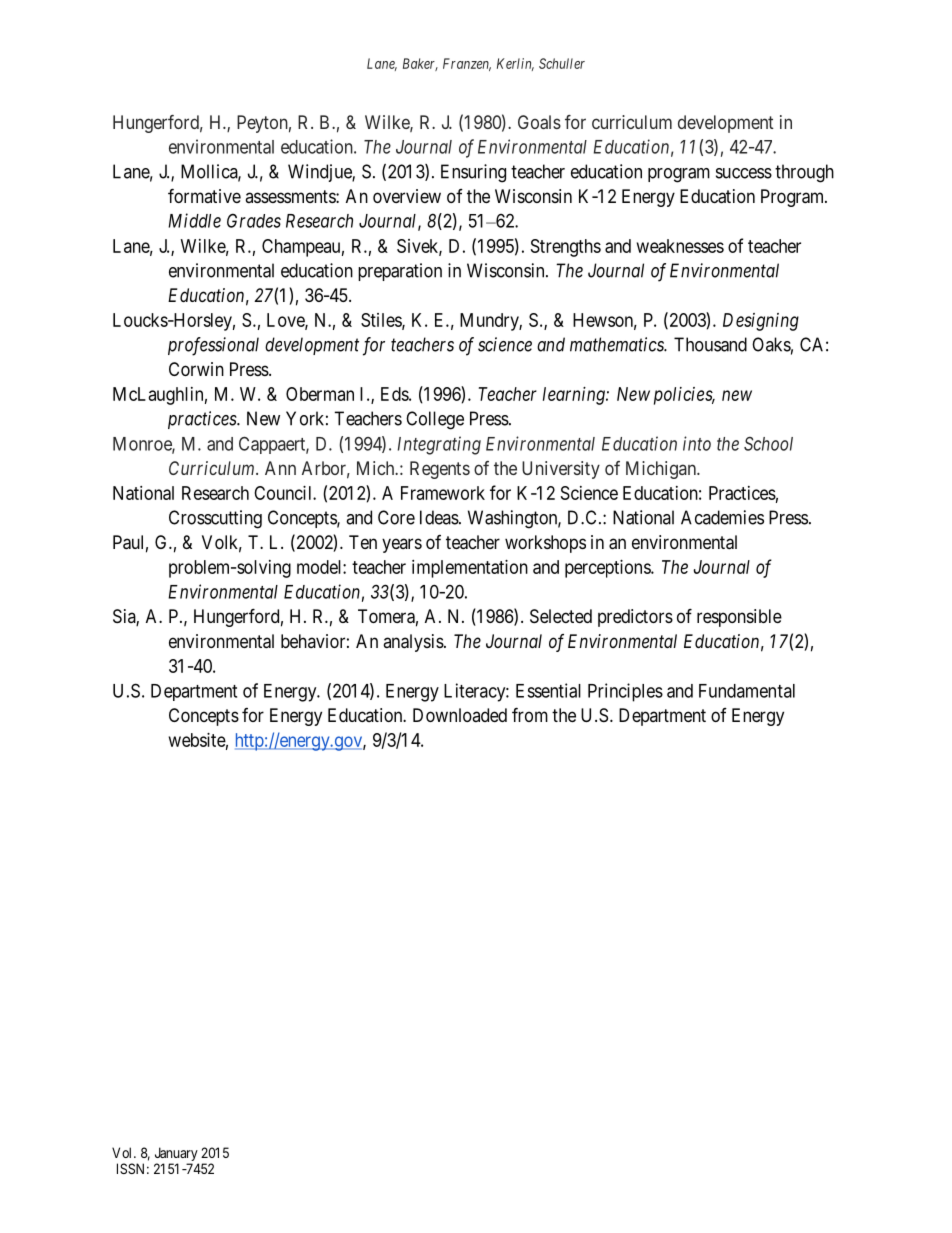  Describe the element at coordinates (747, 691) in the screenshot. I see `Fundamental` at that location.
